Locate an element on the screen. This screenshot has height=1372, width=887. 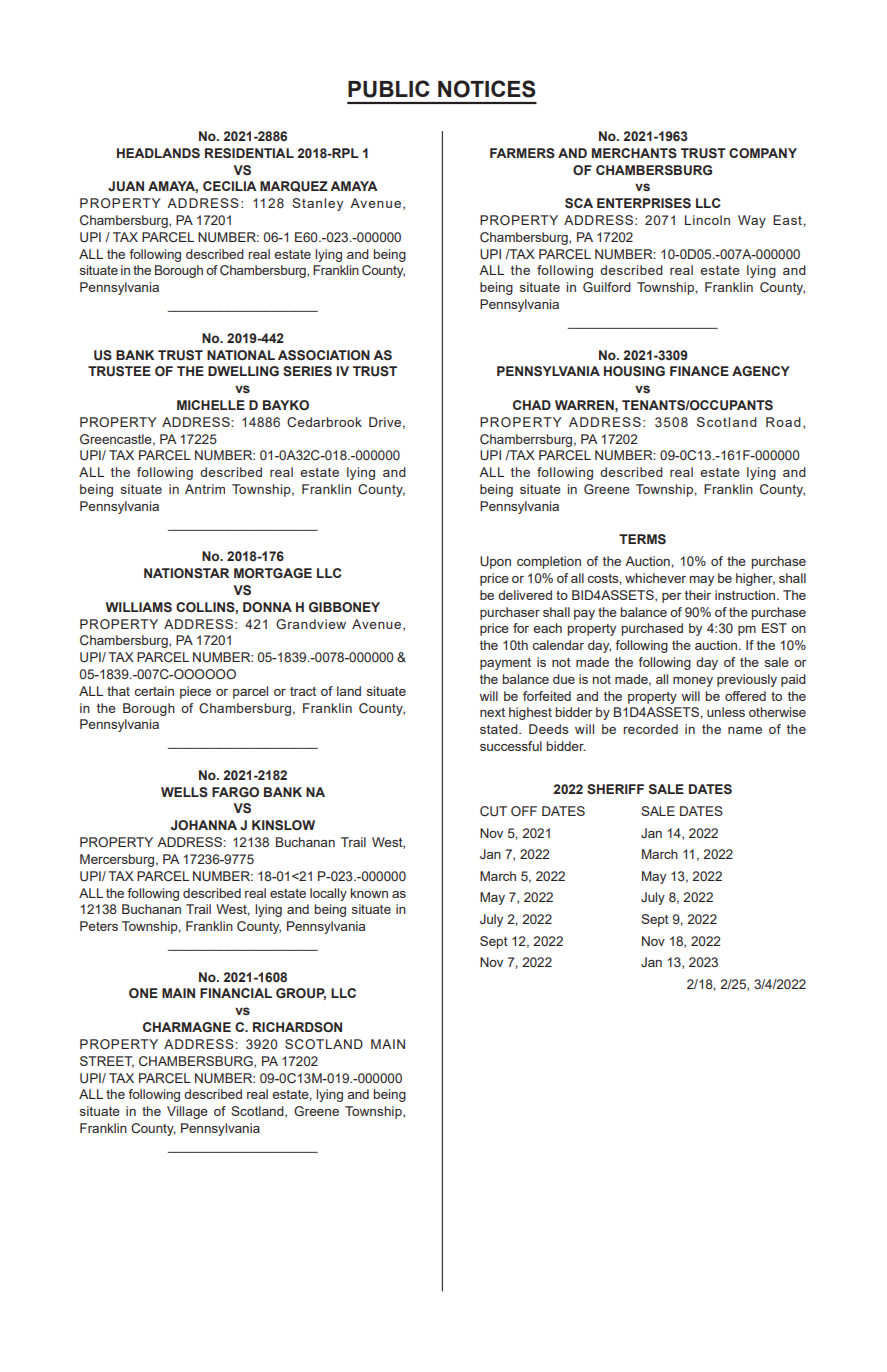
Upon is located at coordinates (495, 562).
